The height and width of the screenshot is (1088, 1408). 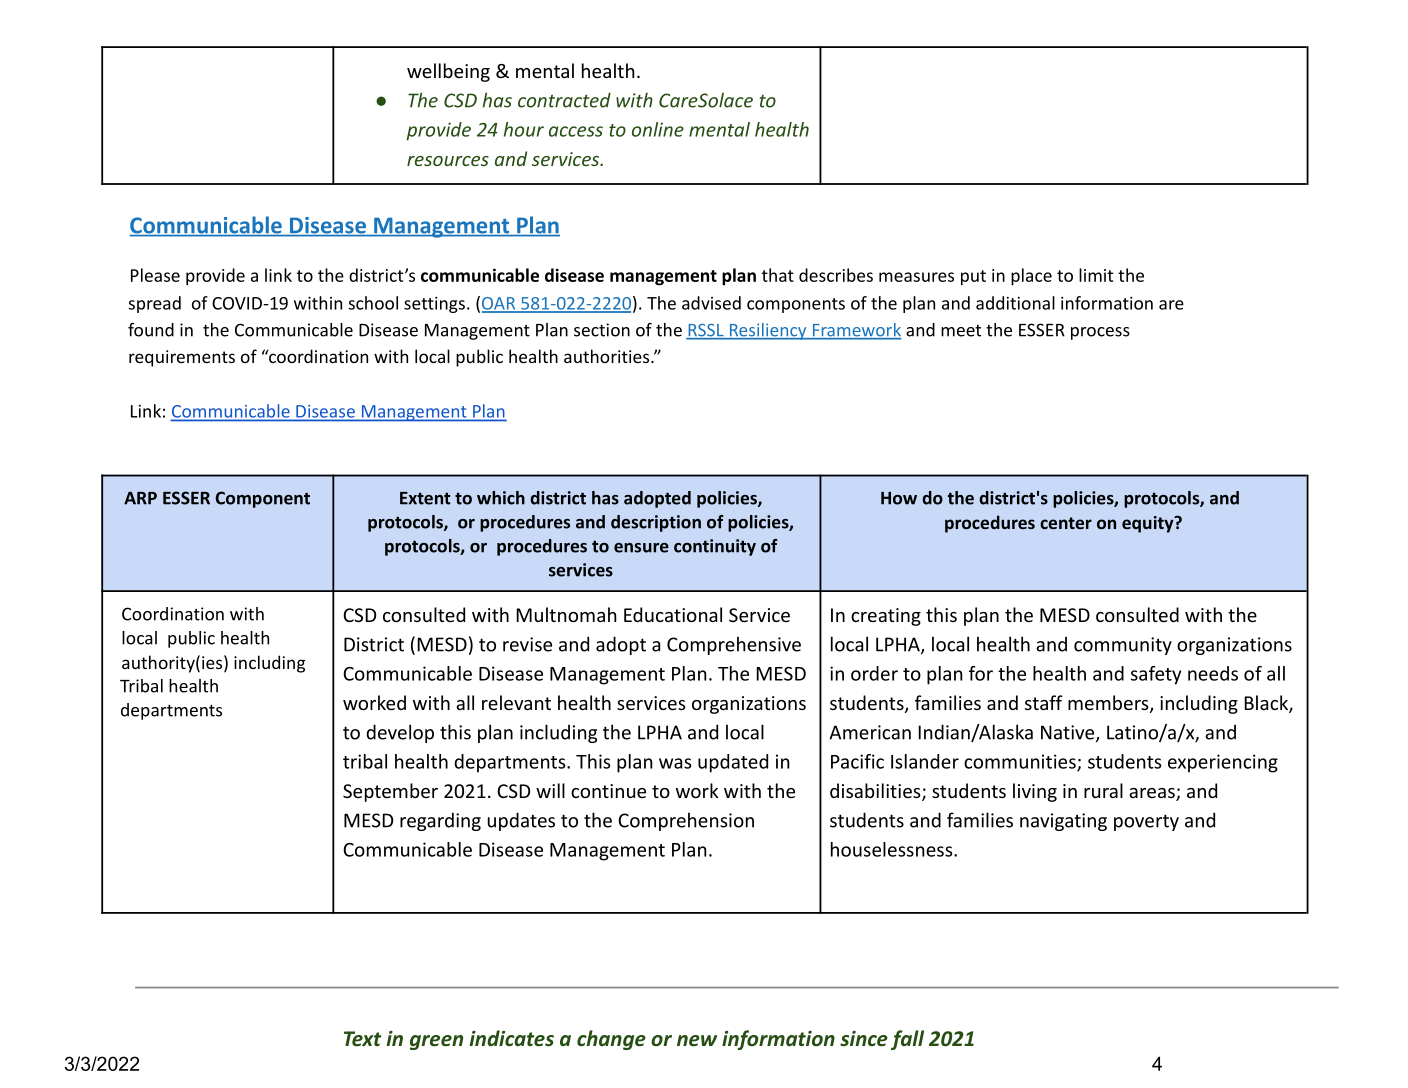 I want to click on center, so click(x=1066, y=523).
